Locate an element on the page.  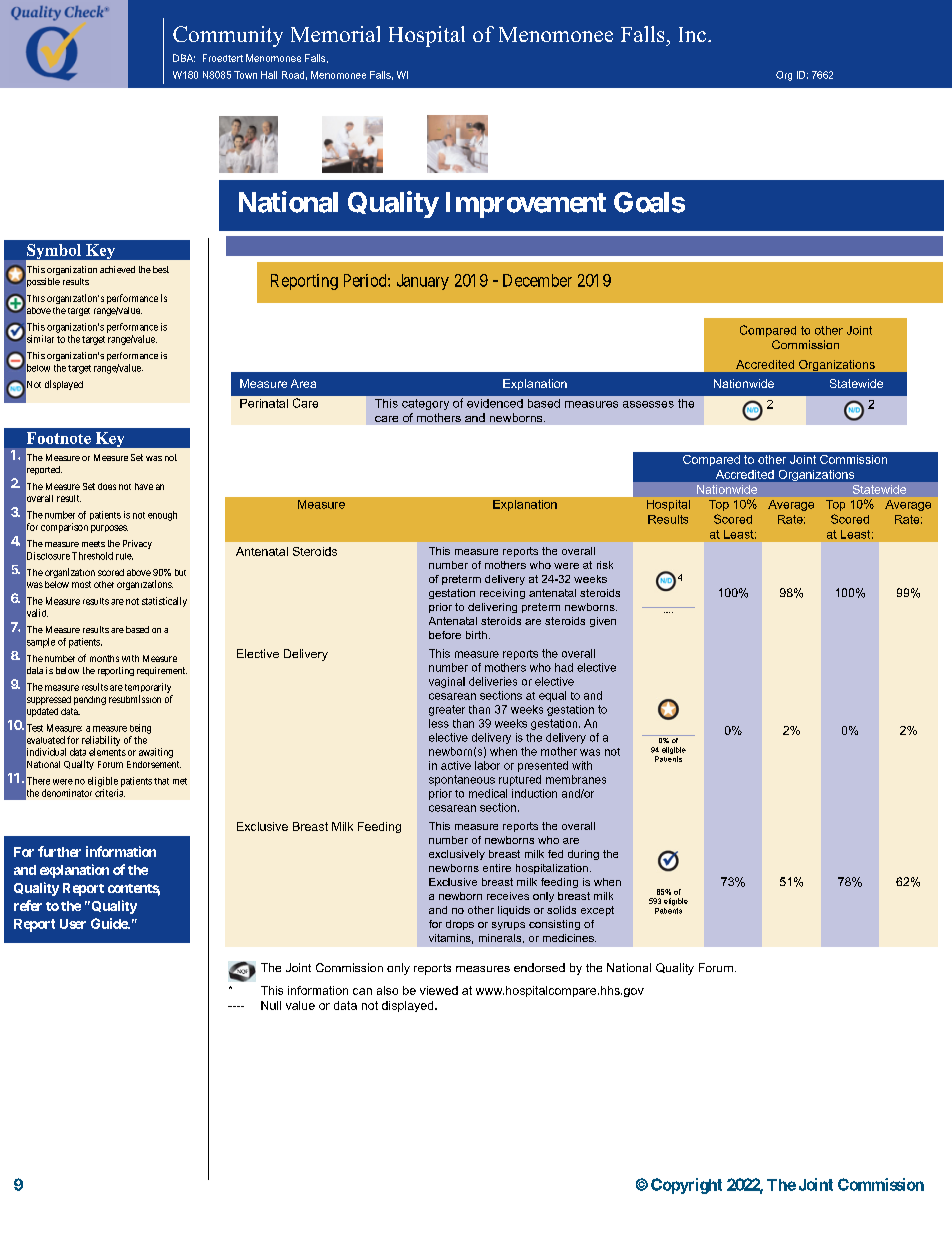
Footnote is located at coordinates (59, 438).
